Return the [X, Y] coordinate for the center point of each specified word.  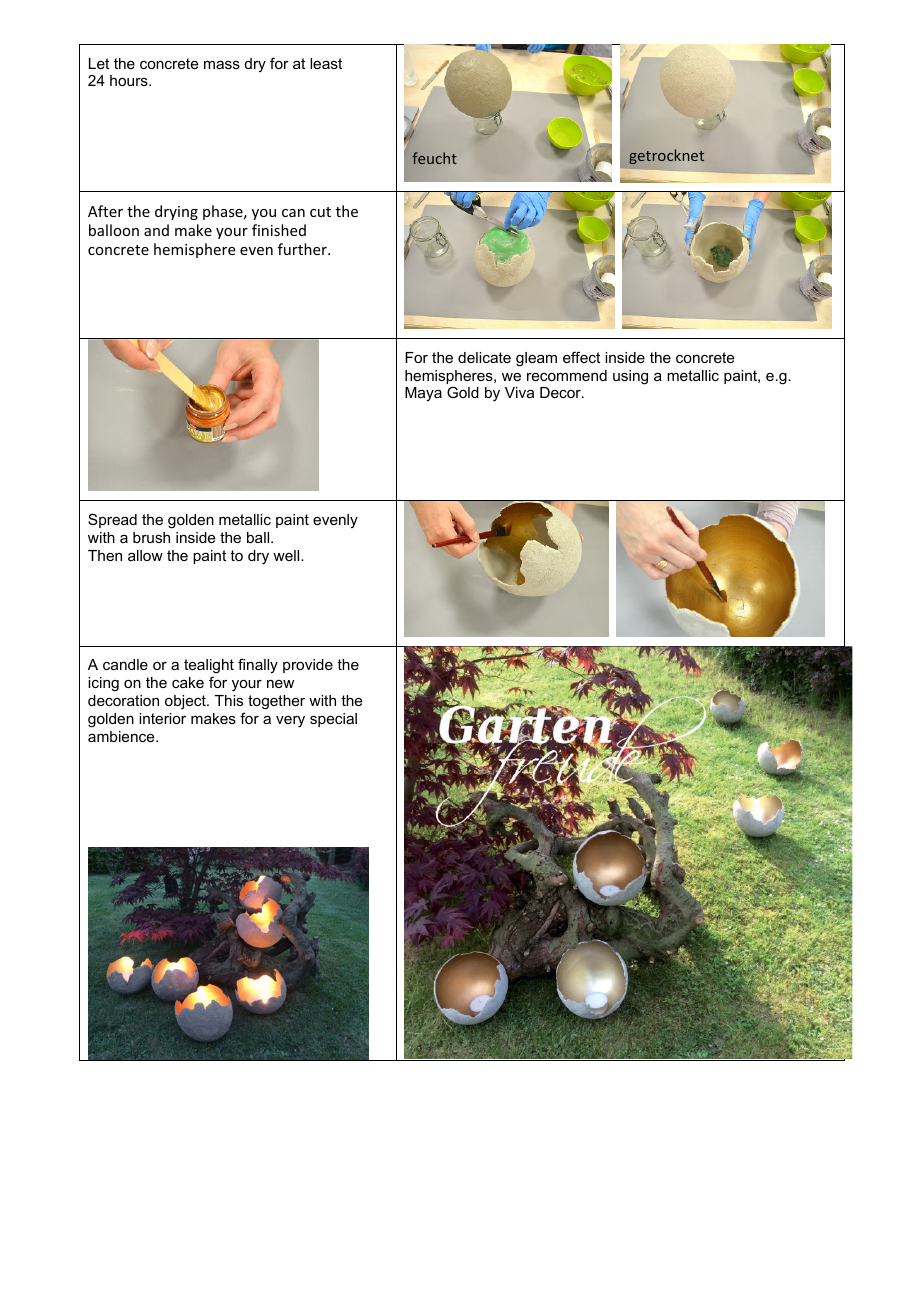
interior [162, 718]
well [287, 555]
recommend [567, 375]
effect [581, 357]
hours [130, 80]
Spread [112, 520]
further [303, 249]
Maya [423, 394]
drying [176, 212]
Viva [519, 392]
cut [320, 212]
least [326, 63]
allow [145, 555]
